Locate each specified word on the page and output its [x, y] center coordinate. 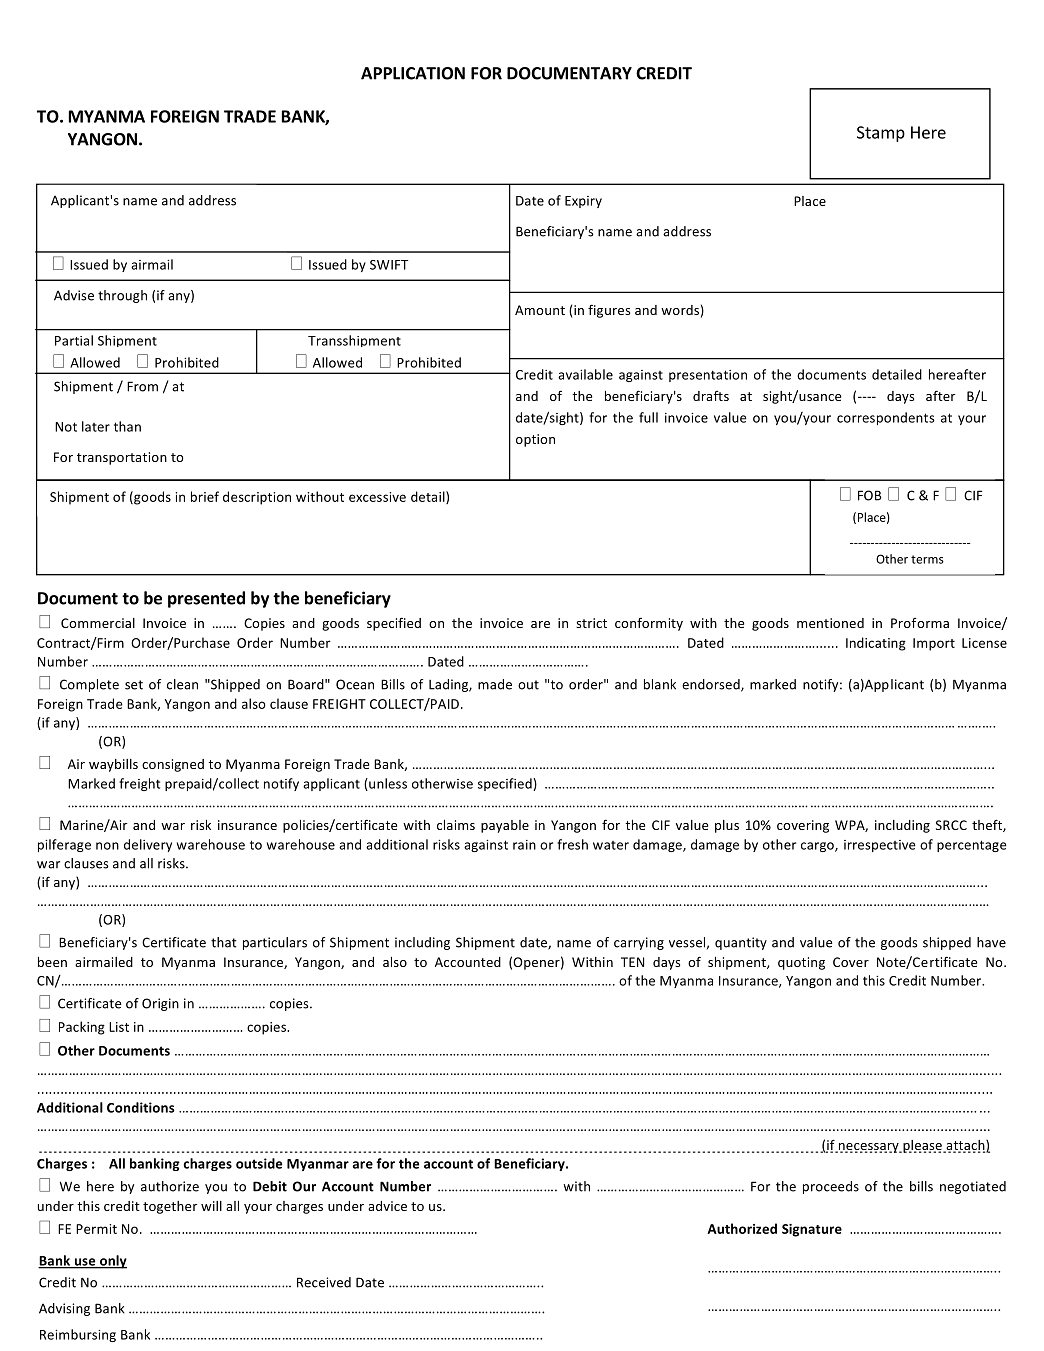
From [142, 386]
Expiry [583, 202]
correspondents [886, 418]
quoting [801, 963]
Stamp [881, 134]
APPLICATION [413, 73]
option [535, 440]
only [112, 1262]
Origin [160, 1004]
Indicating [876, 644]
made [495, 684]
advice [387, 1206]
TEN [632, 962]
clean [182, 684]
